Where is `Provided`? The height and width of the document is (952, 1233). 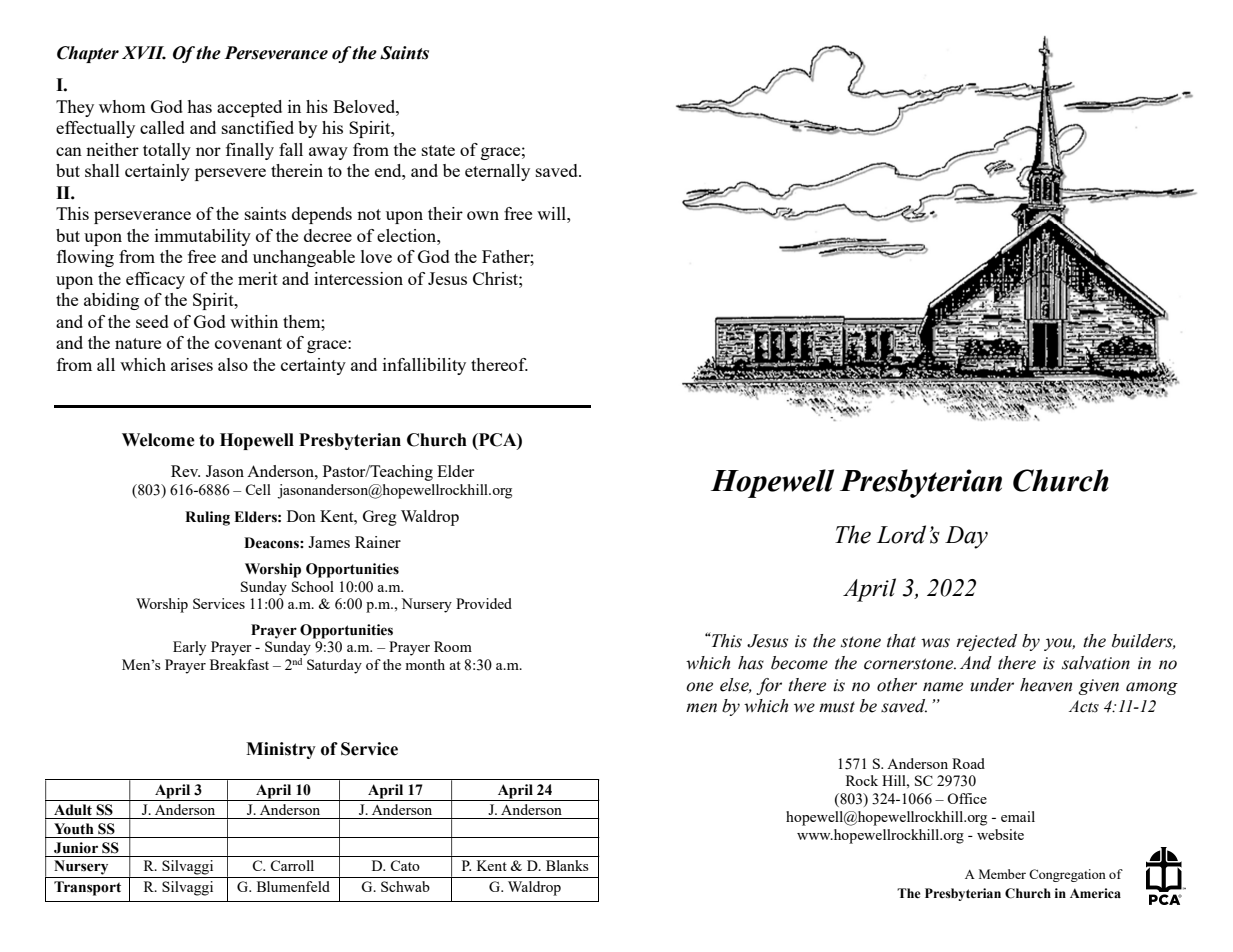
Provided is located at coordinates (484, 603).
